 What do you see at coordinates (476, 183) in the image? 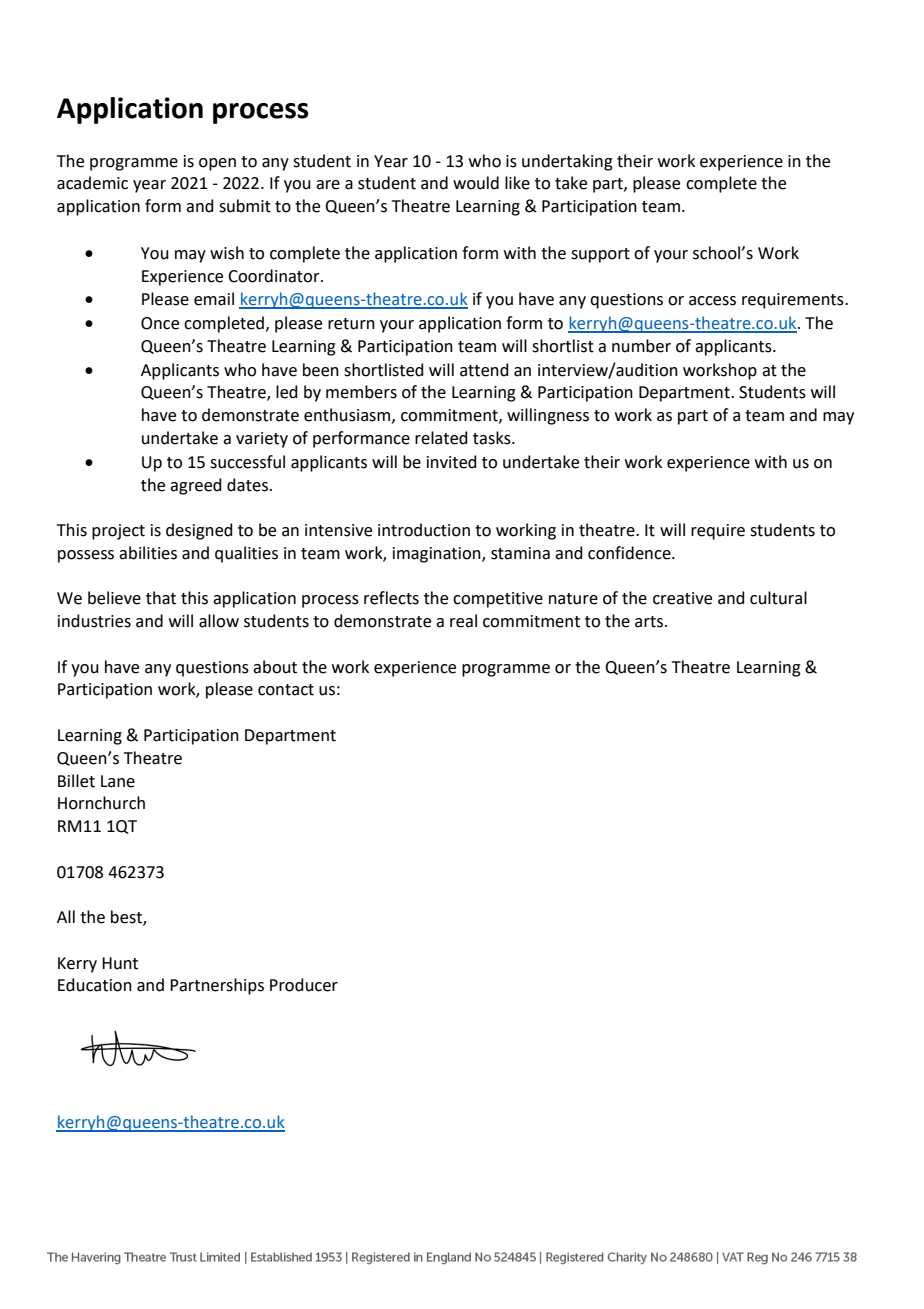
I see `would` at bounding box center [476, 183].
